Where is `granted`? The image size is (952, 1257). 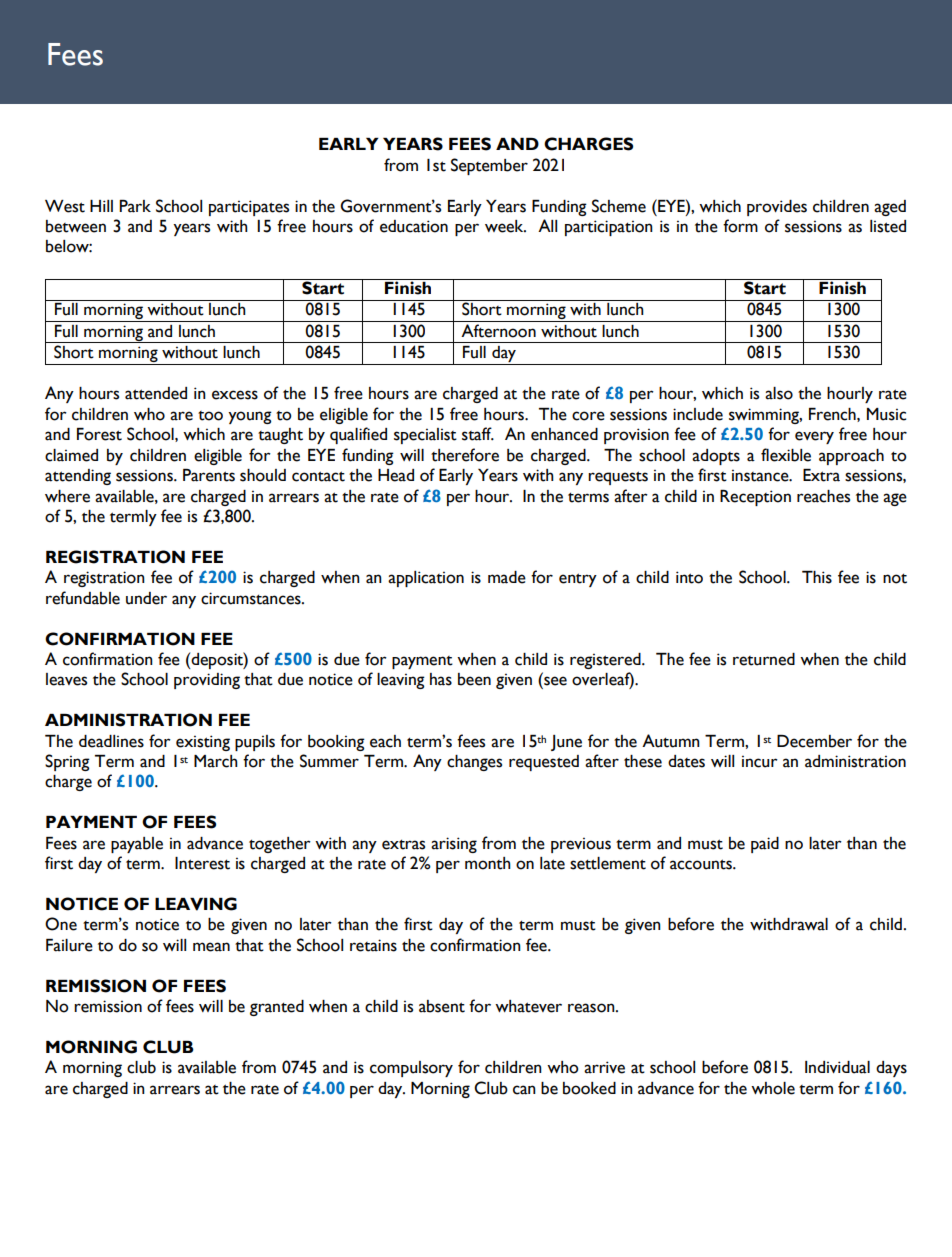 granted is located at coordinates (277, 1008).
